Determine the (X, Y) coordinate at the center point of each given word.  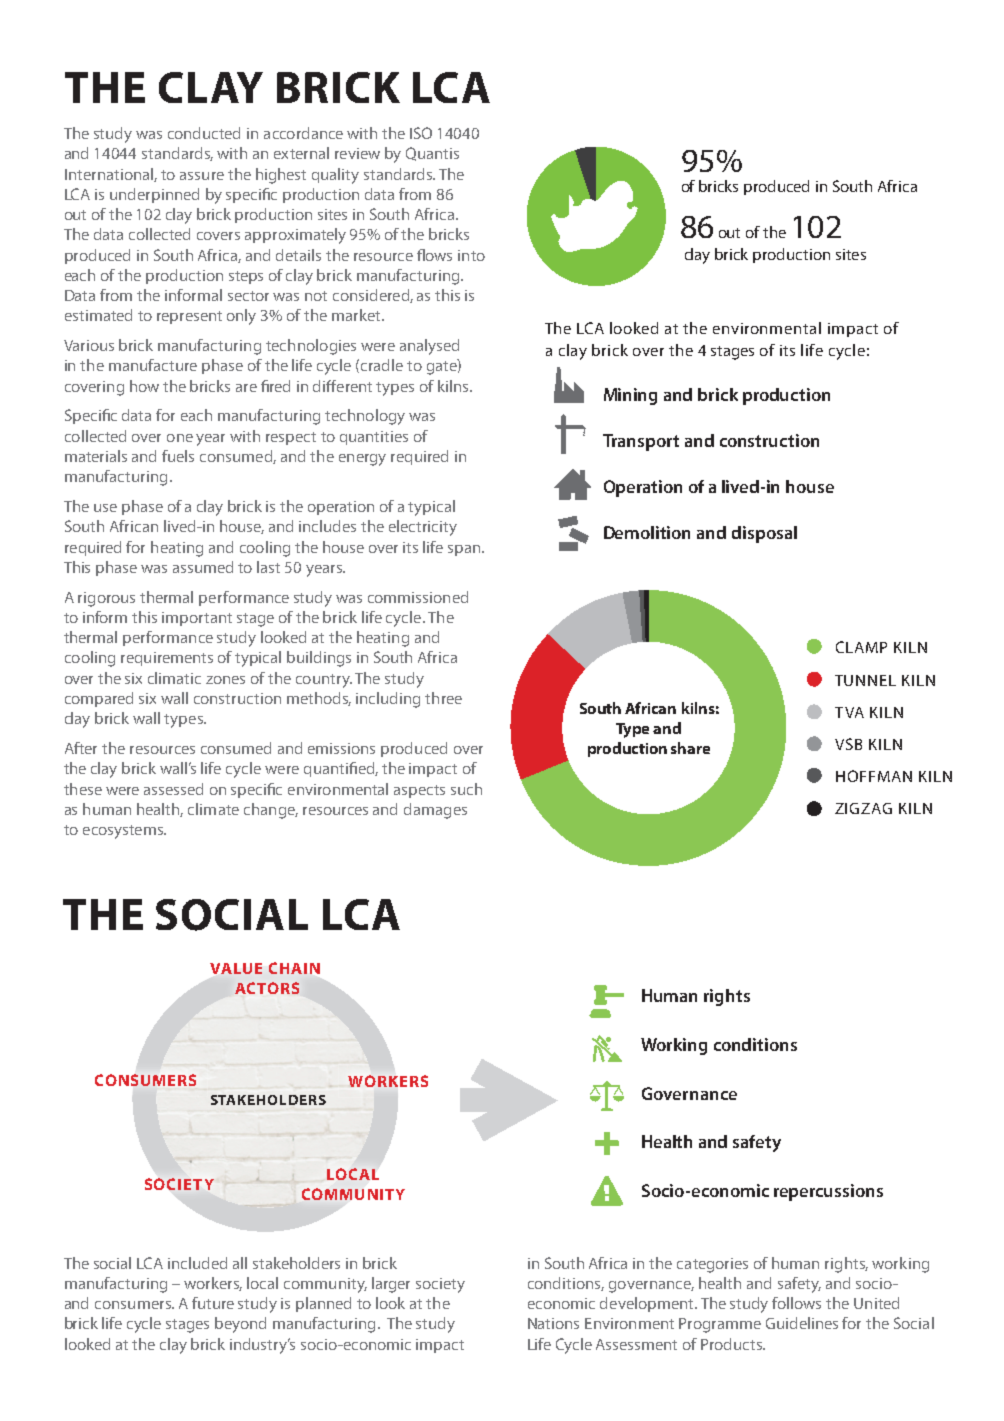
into (471, 255)
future (213, 1303)
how (144, 386)
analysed (429, 347)
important (197, 619)
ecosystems (124, 832)
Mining (630, 396)
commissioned (418, 597)
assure (202, 176)
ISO (421, 133)
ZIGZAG (863, 808)
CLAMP (861, 647)
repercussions (828, 1192)
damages (435, 811)
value (236, 968)
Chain (294, 968)
